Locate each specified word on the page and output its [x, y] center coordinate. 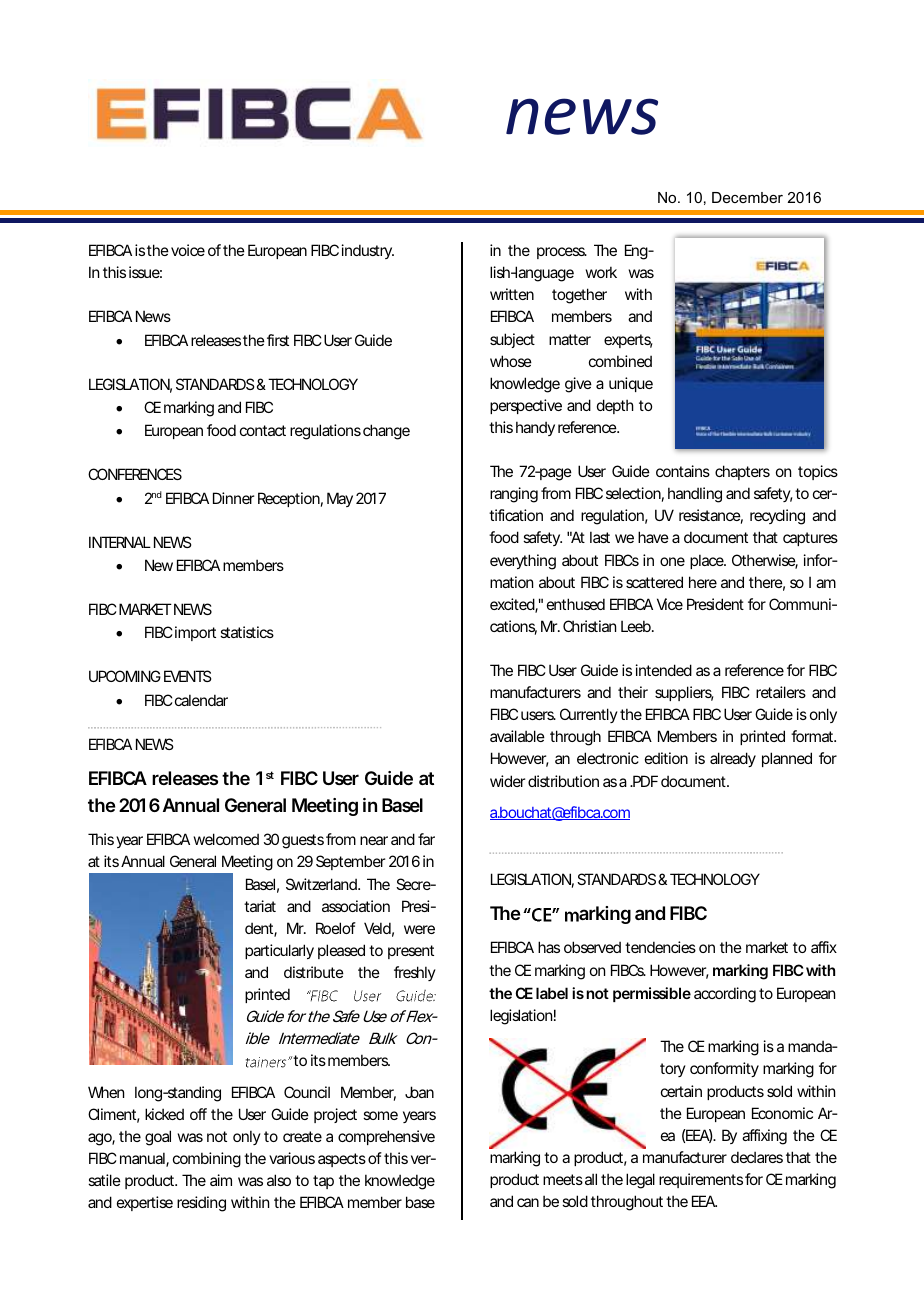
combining [207, 1160]
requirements [701, 1180]
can [528, 1202]
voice [188, 250]
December [747, 197]
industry [368, 251]
